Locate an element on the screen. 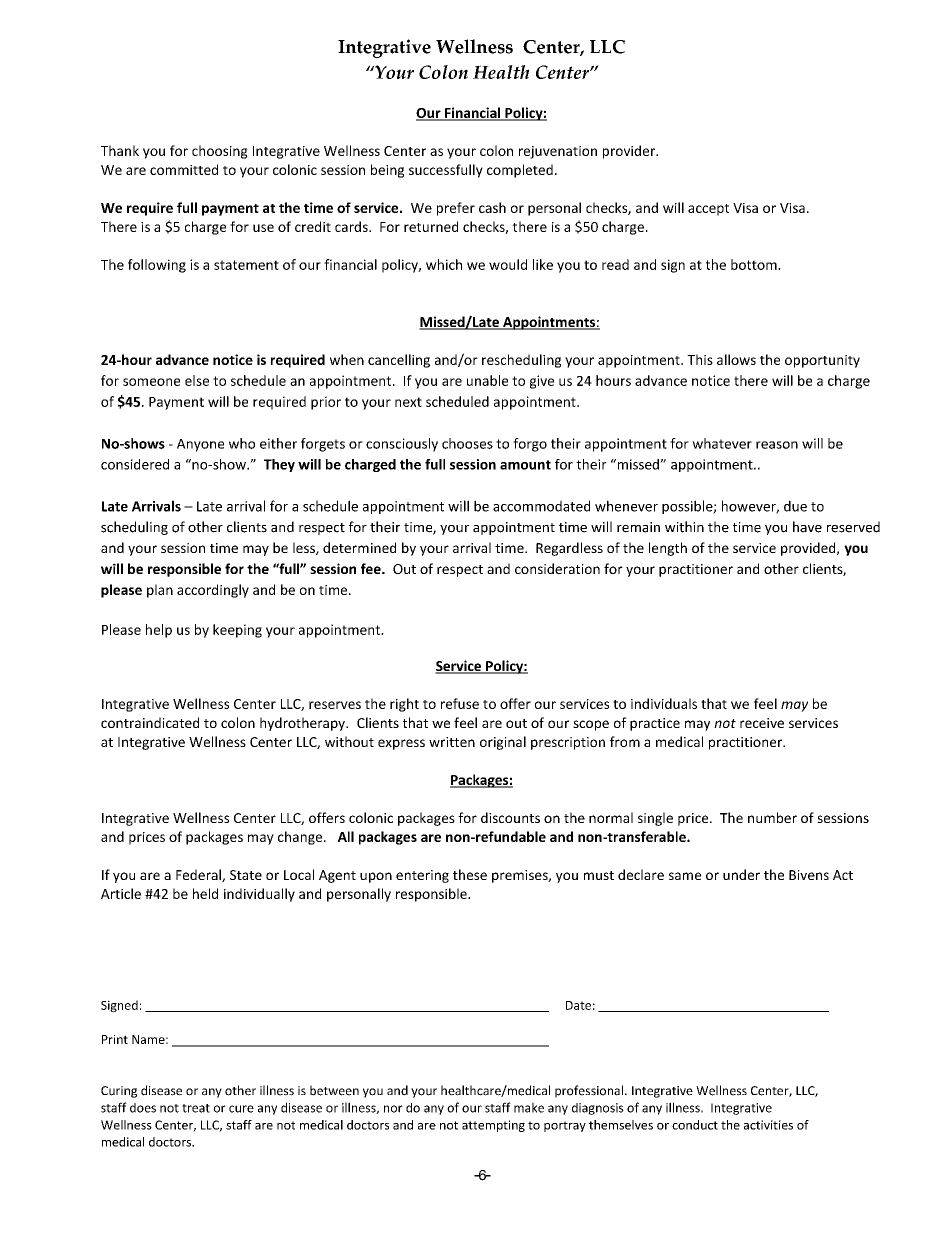 The height and width of the screenshot is (1233, 952). completed is located at coordinates (520, 171).
